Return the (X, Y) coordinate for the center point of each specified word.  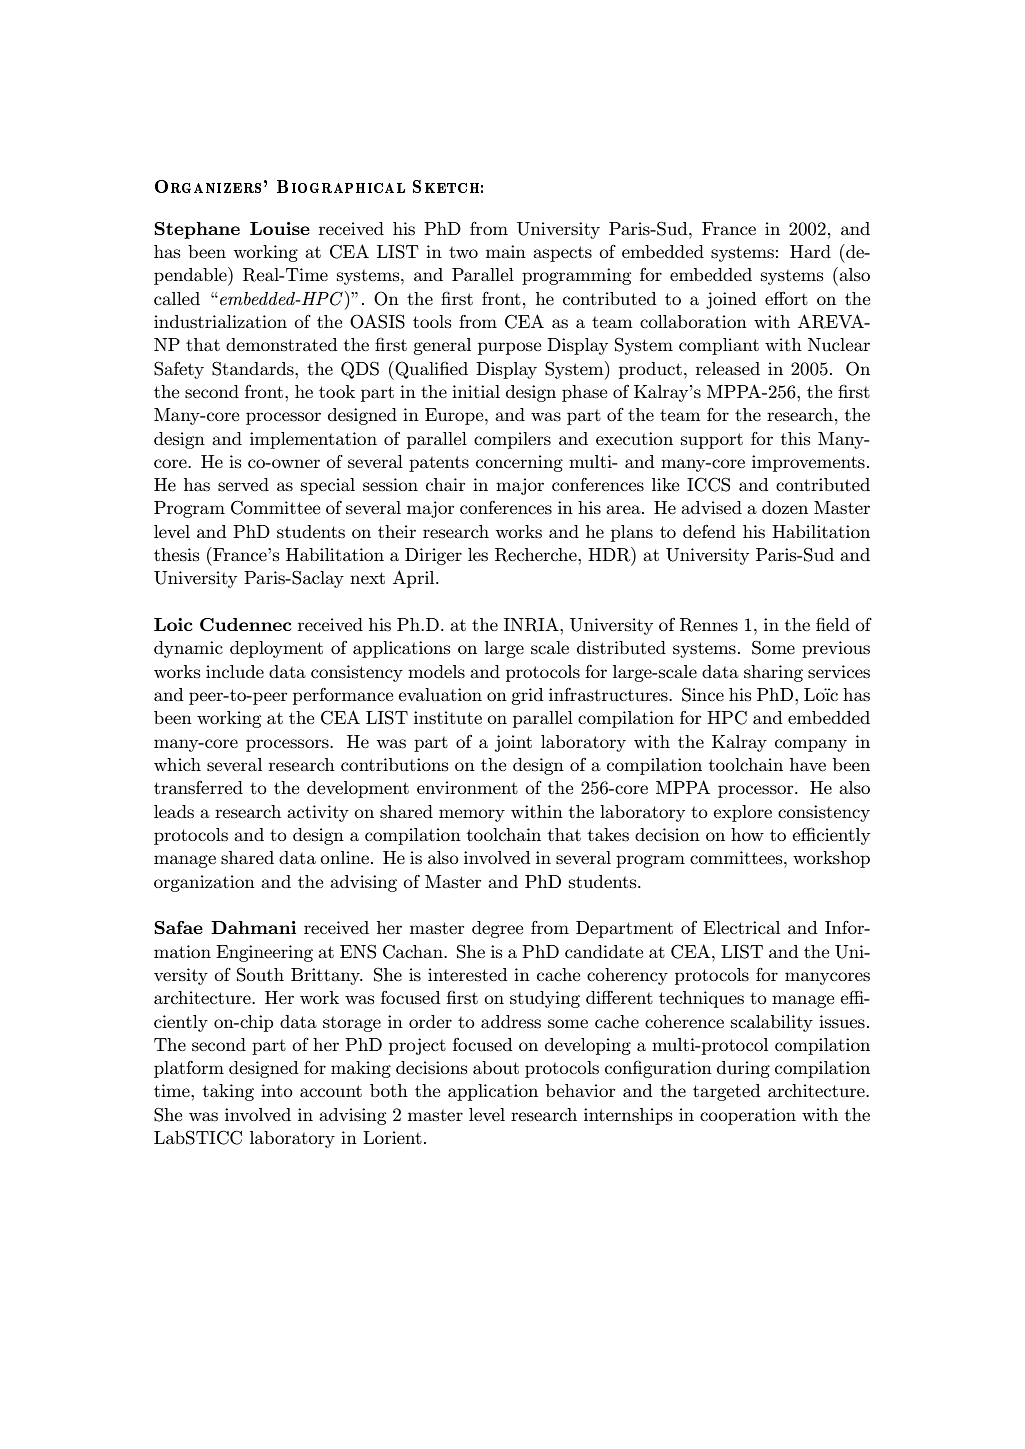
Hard (810, 251)
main (506, 251)
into (277, 1090)
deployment (276, 649)
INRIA (532, 625)
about (496, 1067)
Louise (280, 228)
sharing (773, 673)
